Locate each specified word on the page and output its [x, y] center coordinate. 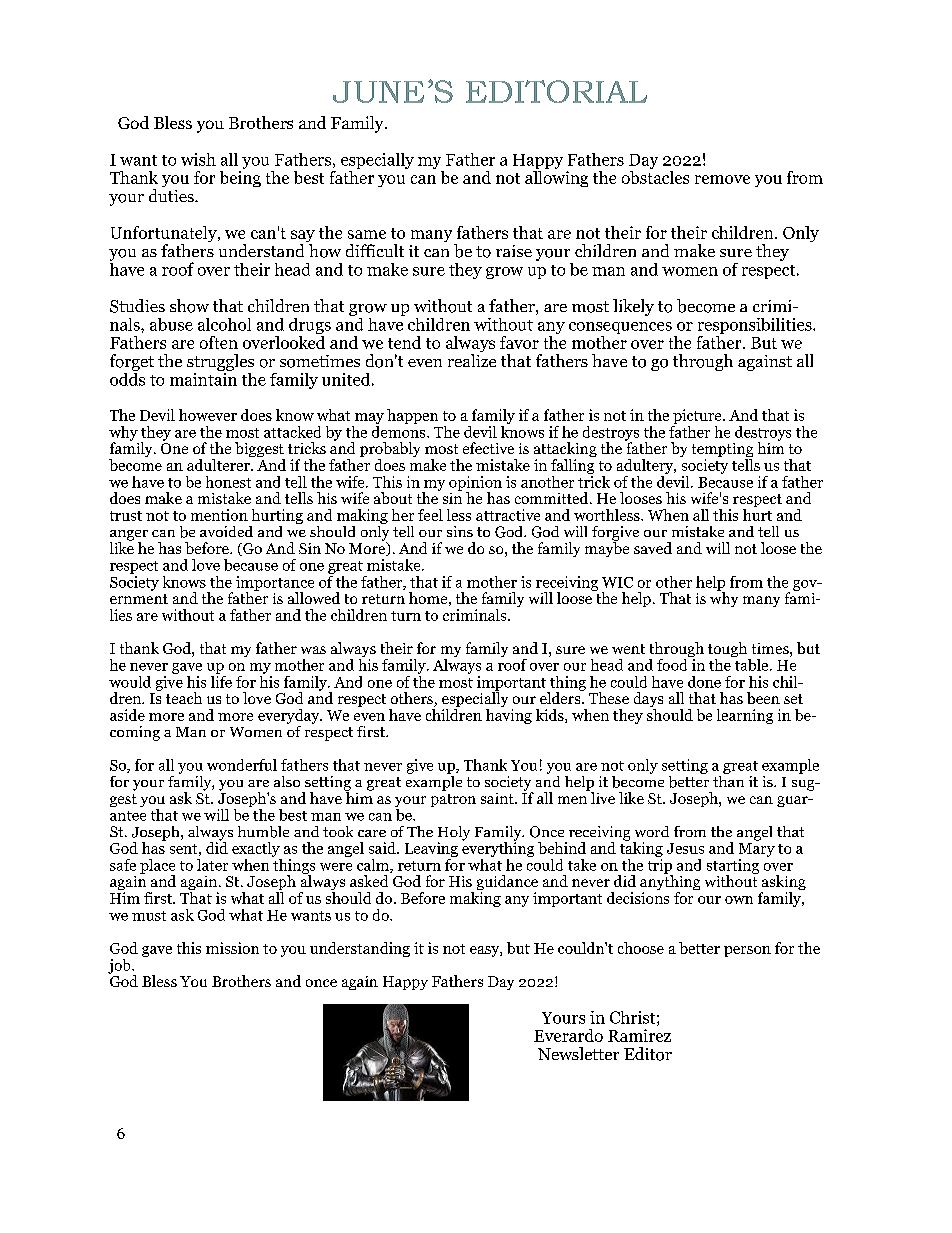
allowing [556, 177]
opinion [475, 484]
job [120, 966]
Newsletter [578, 1053]
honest [228, 482]
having [509, 715]
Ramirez [639, 1035]
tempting [722, 451]
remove [722, 179]
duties [172, 195]
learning [745, 716]
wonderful [242, 765]
